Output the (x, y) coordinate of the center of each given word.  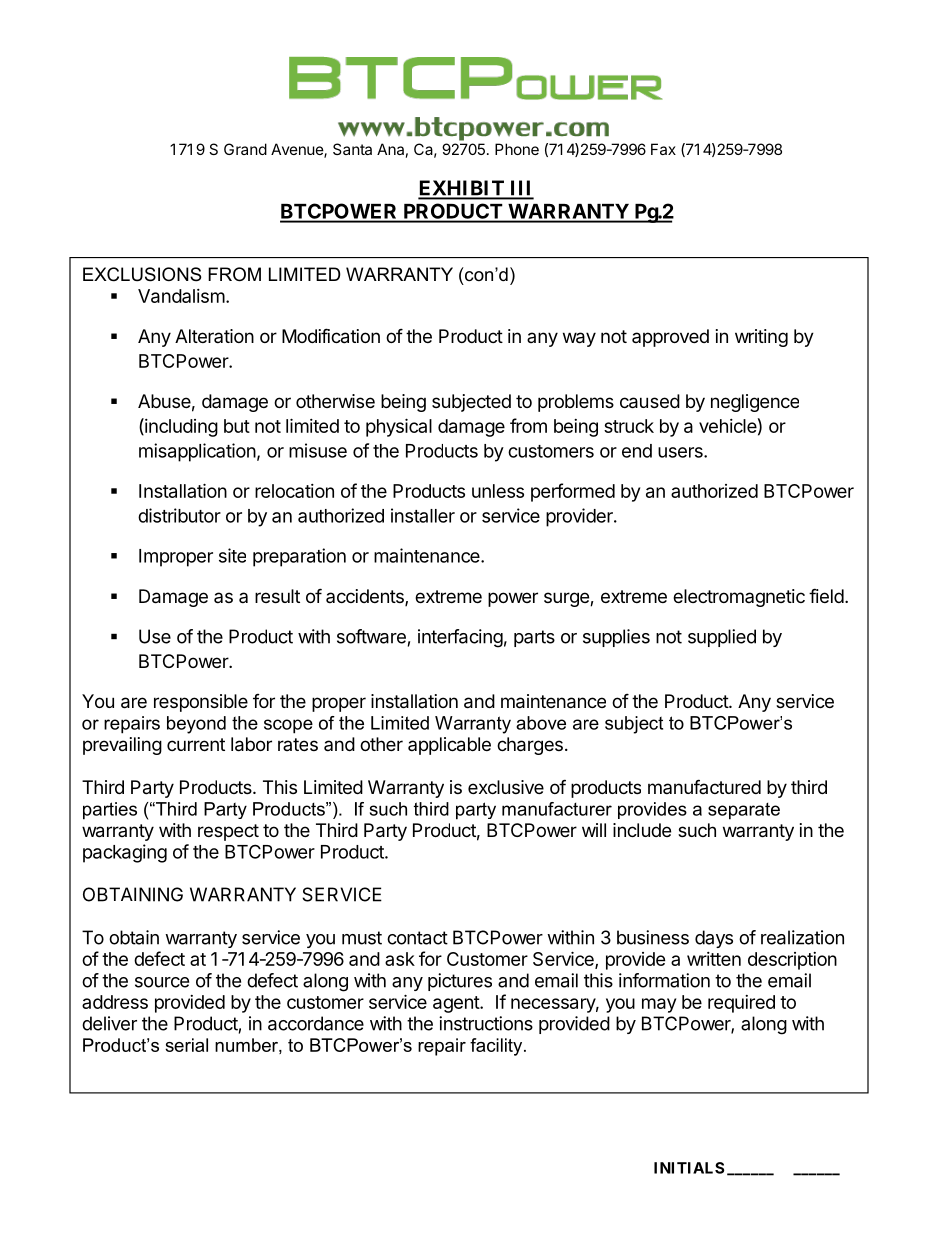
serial (186, 1045)
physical (399, 427)
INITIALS (689, 1168)
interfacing (460, 638)
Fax (663, 149)
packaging (125, 853)
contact (417, 938)
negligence (755, 403)
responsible (201, 703)
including (180, 427)
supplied (722, 638)
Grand (245, 149)
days (714, 939)
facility (497, 1047)
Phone (517, 149)
